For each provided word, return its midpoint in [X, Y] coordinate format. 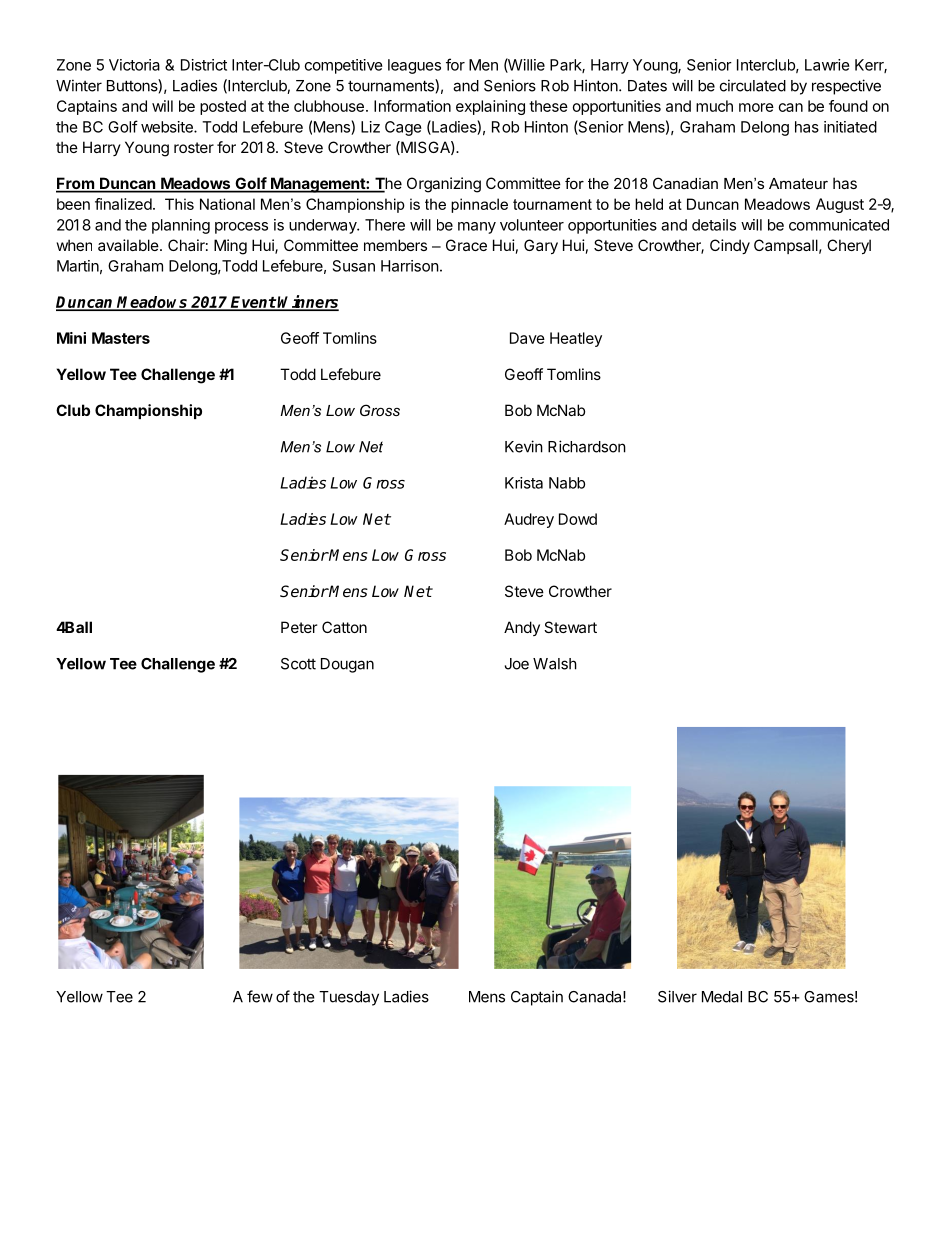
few [260, 996]
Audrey [529, 520]
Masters [121, 338]
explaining [490, 107]
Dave [527, 338]
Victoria [134, 65]
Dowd [578, 519]
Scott [298, 664]
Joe [517, 664]
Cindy [730, 246]
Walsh [555, 664]
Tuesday [349, 998]
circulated [753, 85]
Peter [299, 627]
